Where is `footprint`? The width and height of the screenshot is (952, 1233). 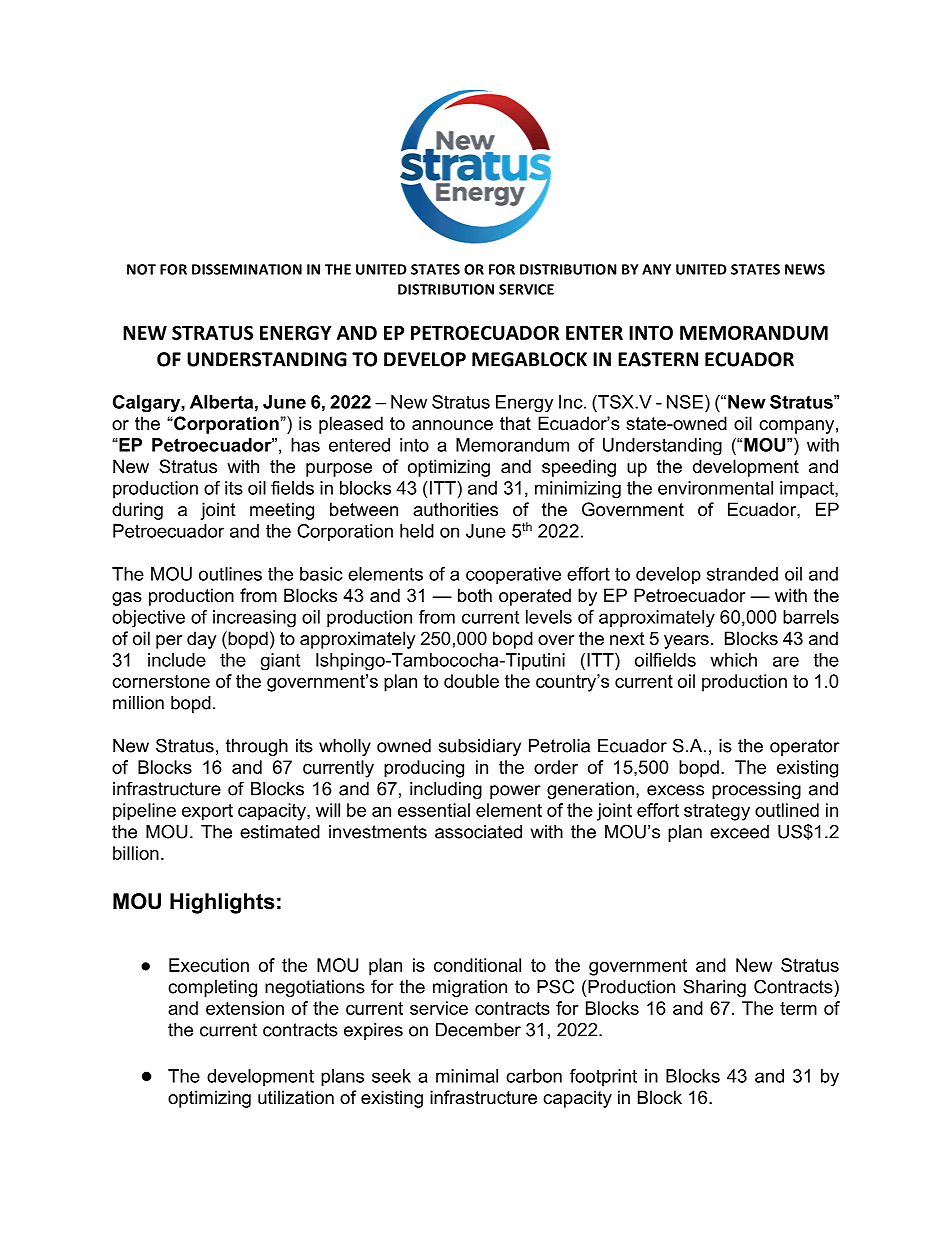
footprint is located at coordinates (603, 1077).
